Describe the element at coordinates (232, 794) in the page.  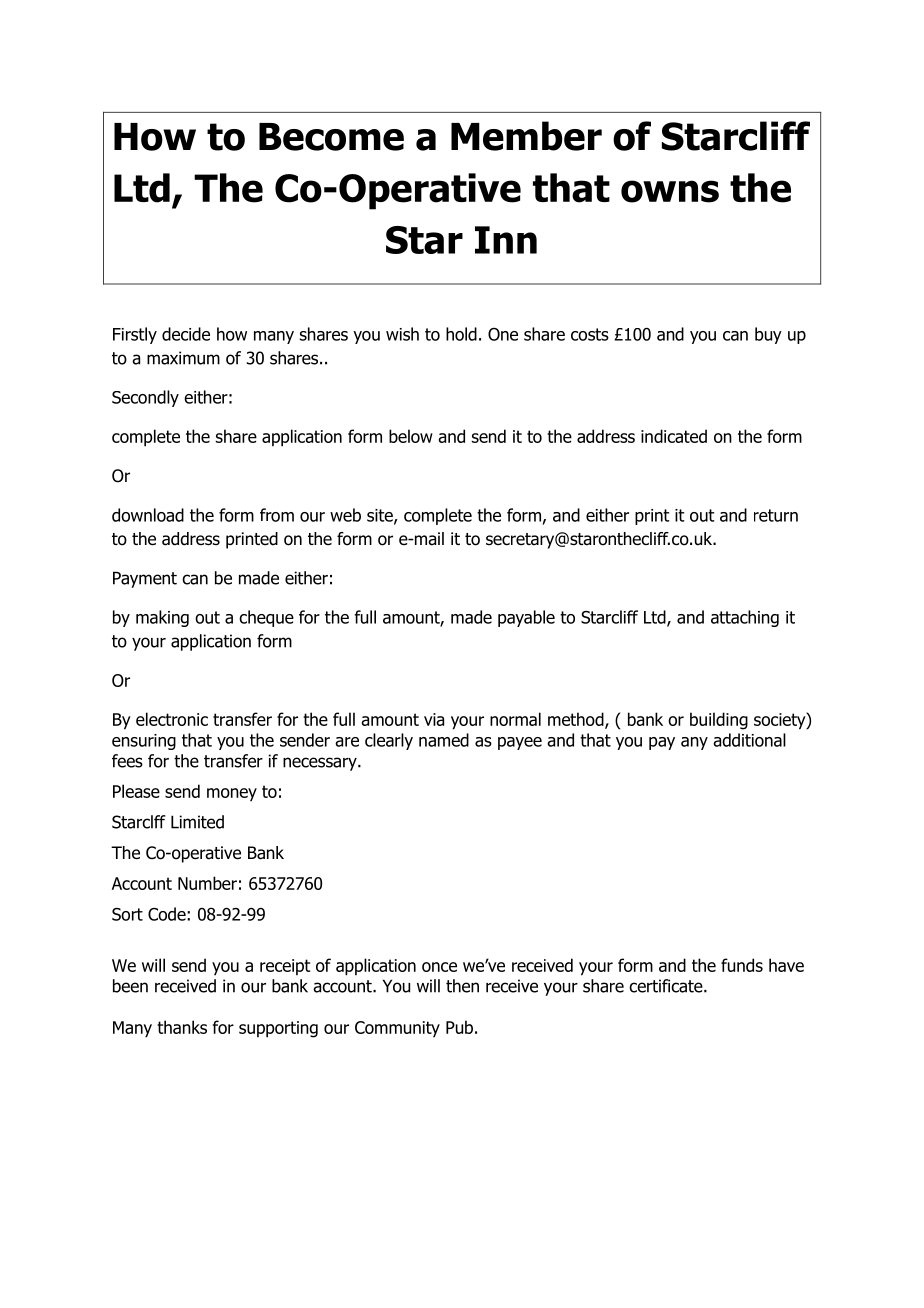
I see `money` at that location.
